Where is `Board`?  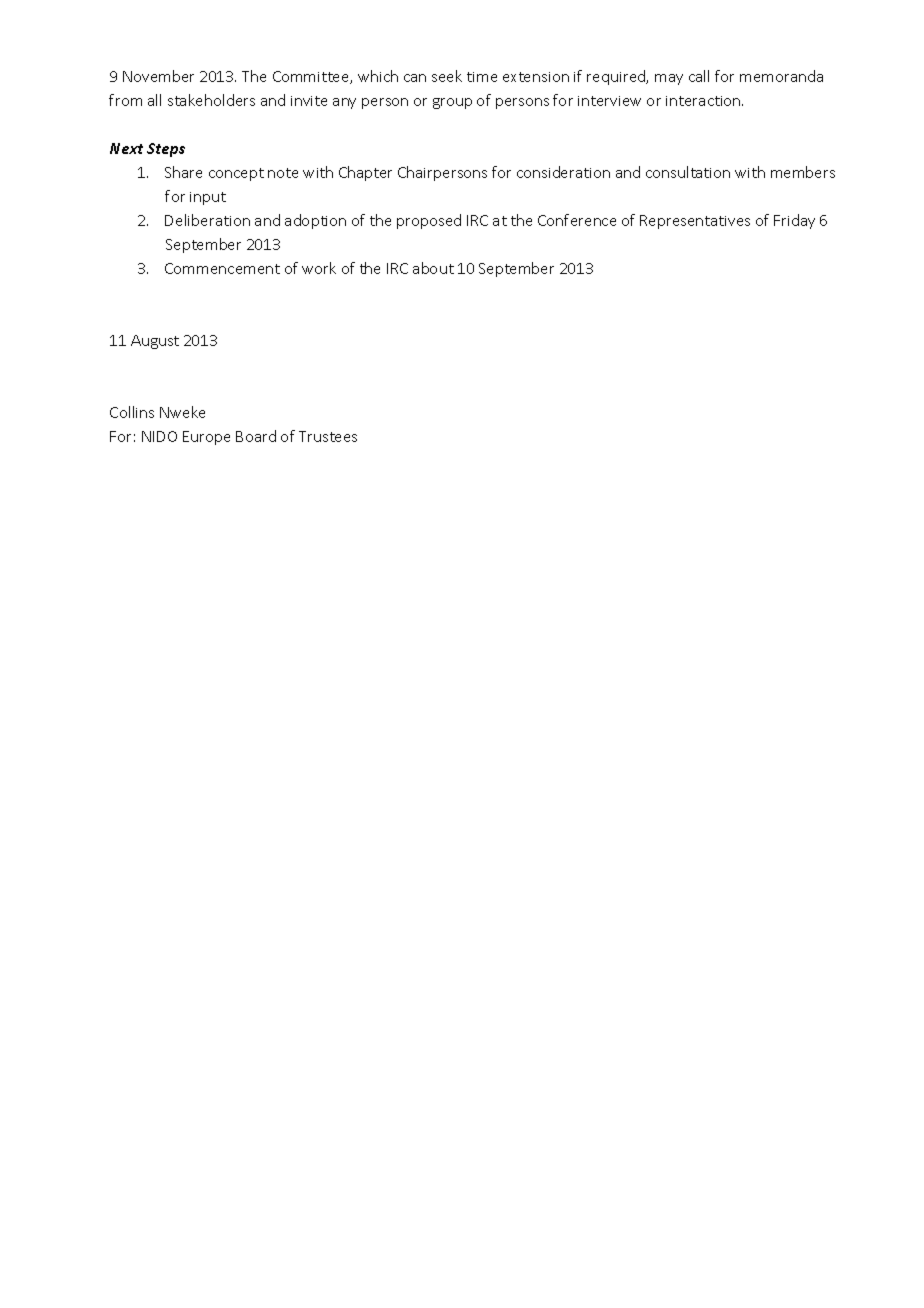 Board is located at coordinates (256, 436).
